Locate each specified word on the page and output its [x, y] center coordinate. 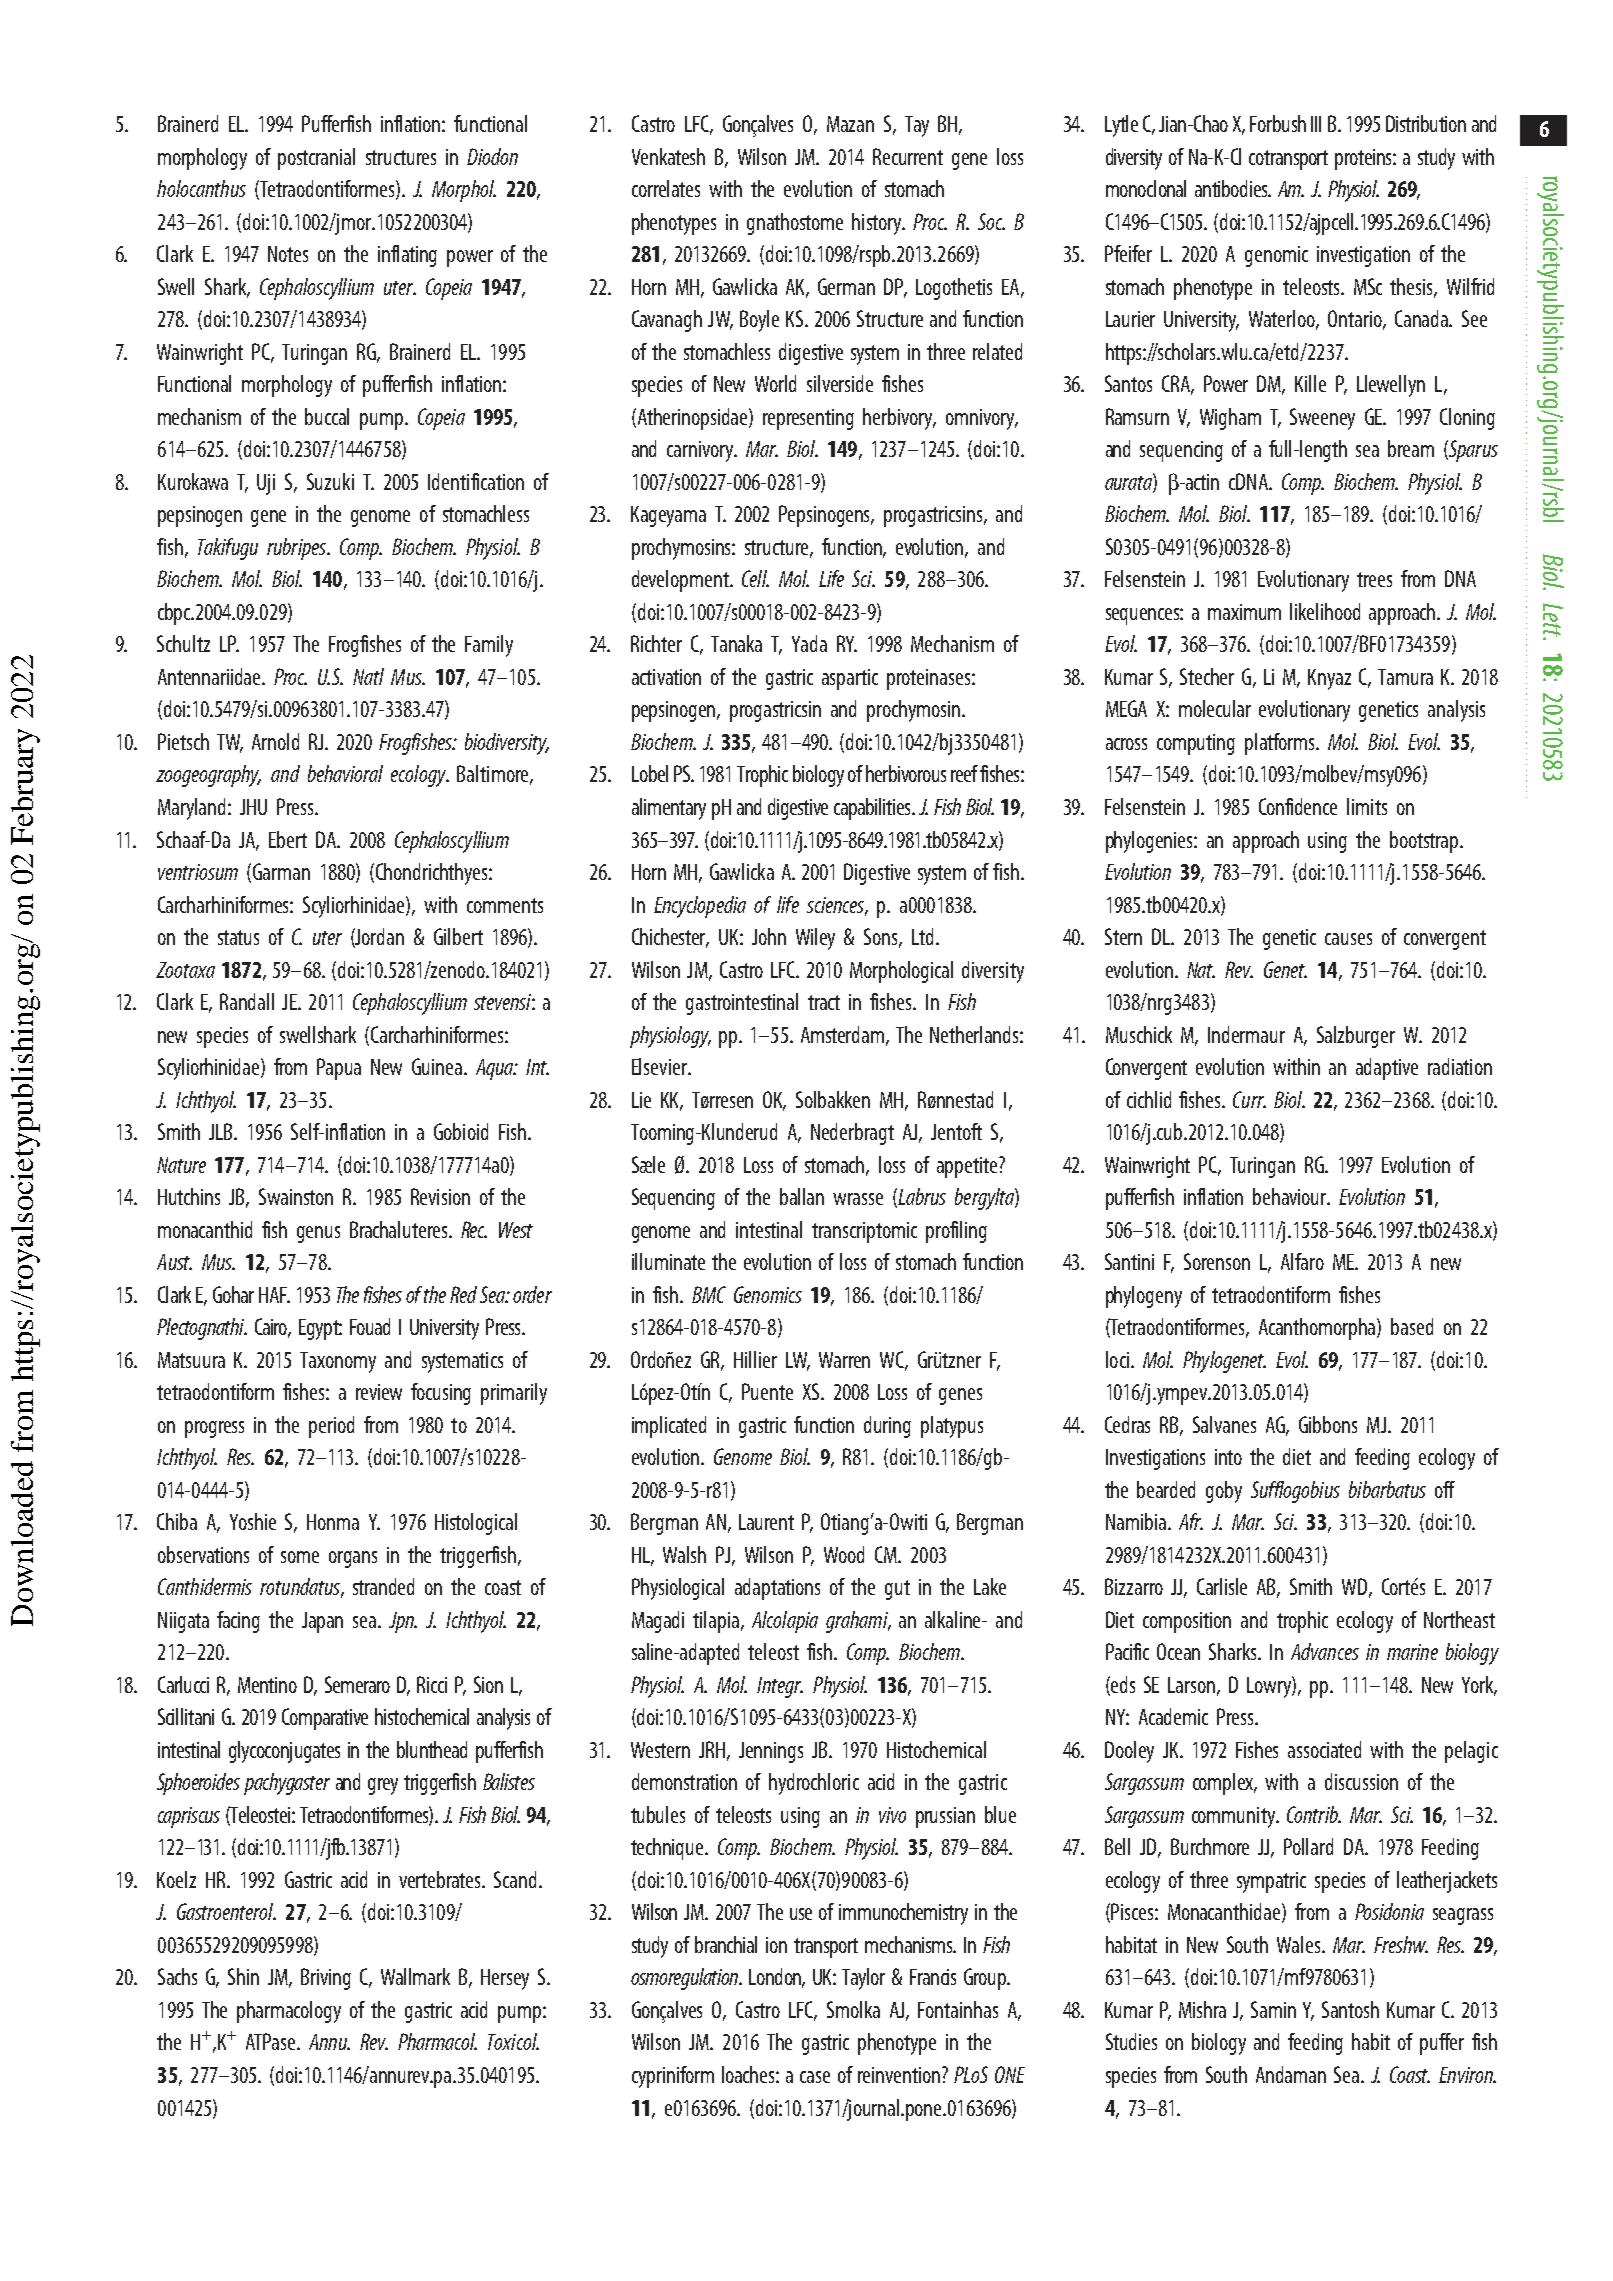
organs [353, 1559]
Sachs [177, 1976]
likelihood [1325, 611]
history [878, 224]
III [1316, 124]
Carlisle [1222, 1586]
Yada [809, 643]
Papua [339, 1069]
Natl [368, 676]
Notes [288, 254]
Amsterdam [844, 1035]
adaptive [1387, 1069]
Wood [844, 1554]
